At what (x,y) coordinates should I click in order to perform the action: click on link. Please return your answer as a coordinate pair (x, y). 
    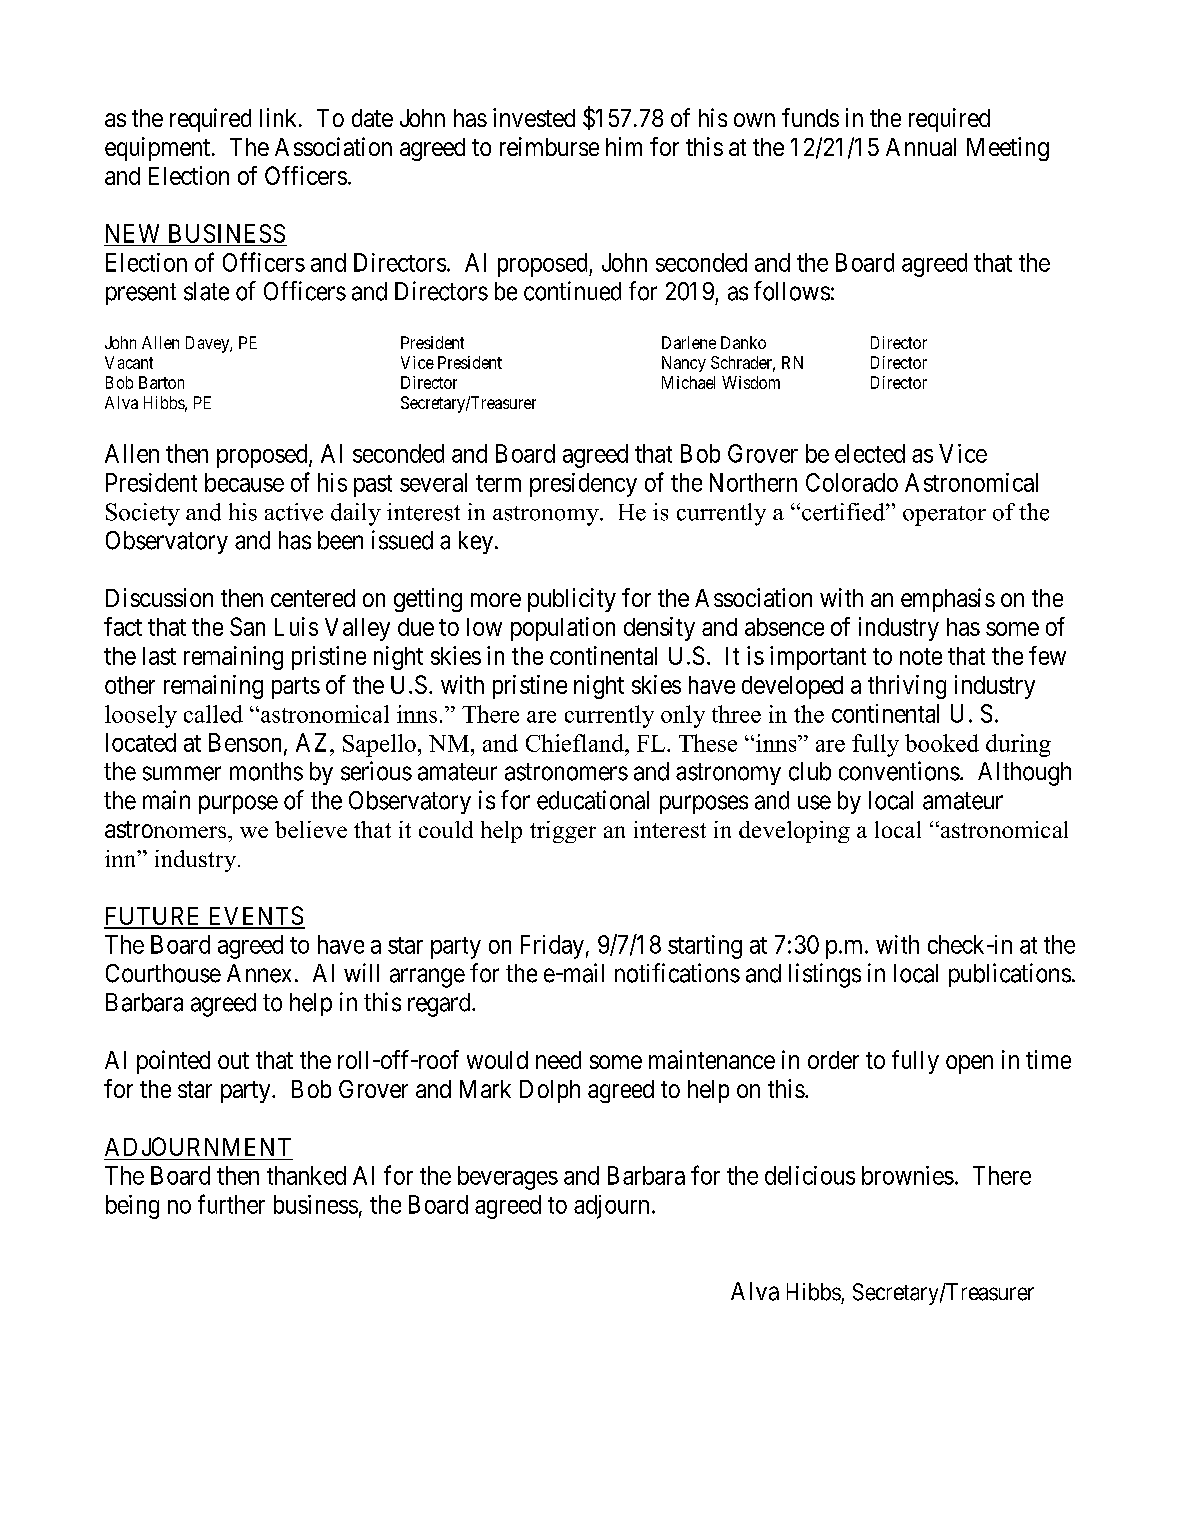
    Looking at the image, I should click on (280, 117).
